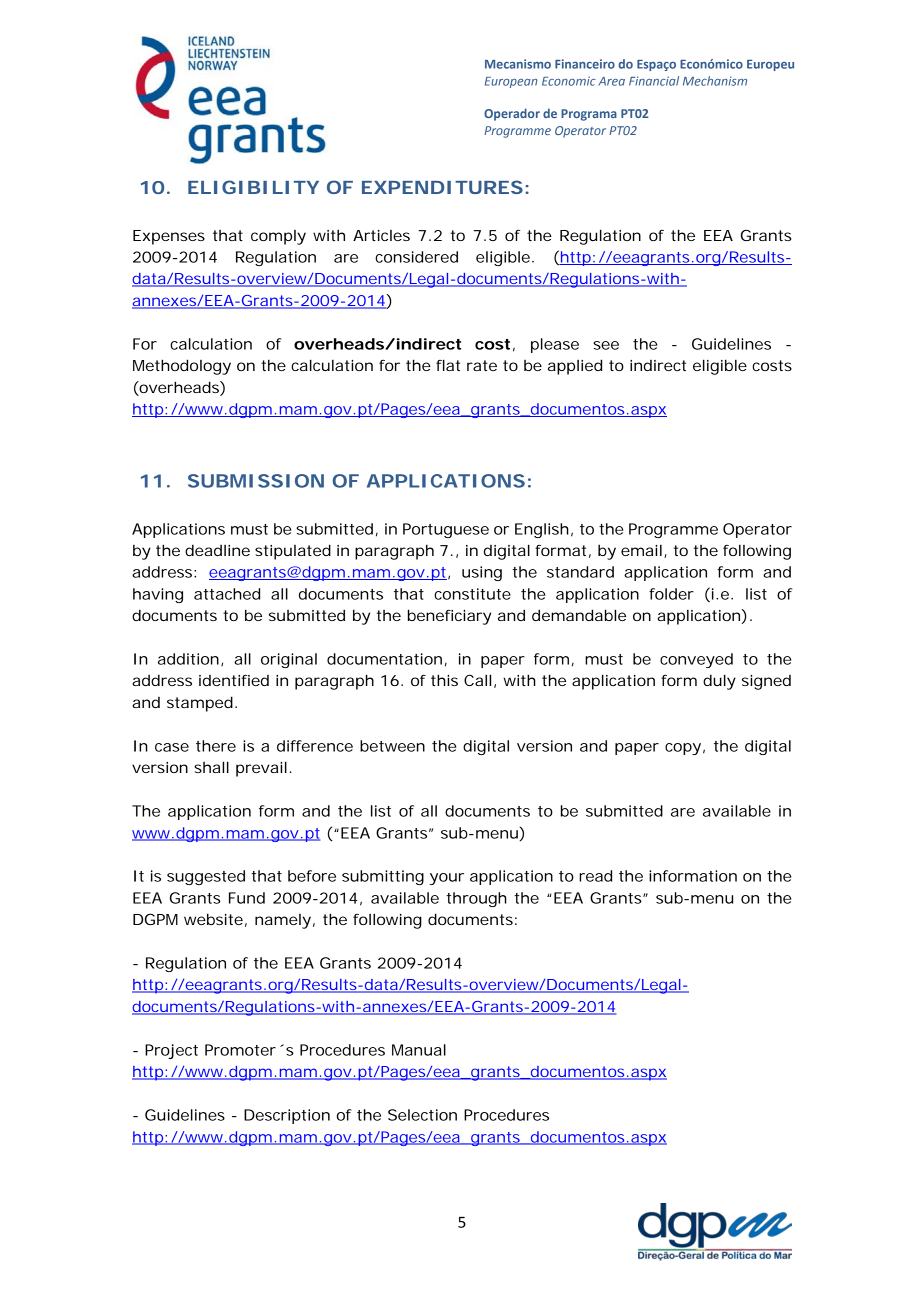 The width and height of the document is (924, 1308). What do you see at coordinates (715, 81) in the document?
I see `Mechanism` at bounding box center [715, 81].
